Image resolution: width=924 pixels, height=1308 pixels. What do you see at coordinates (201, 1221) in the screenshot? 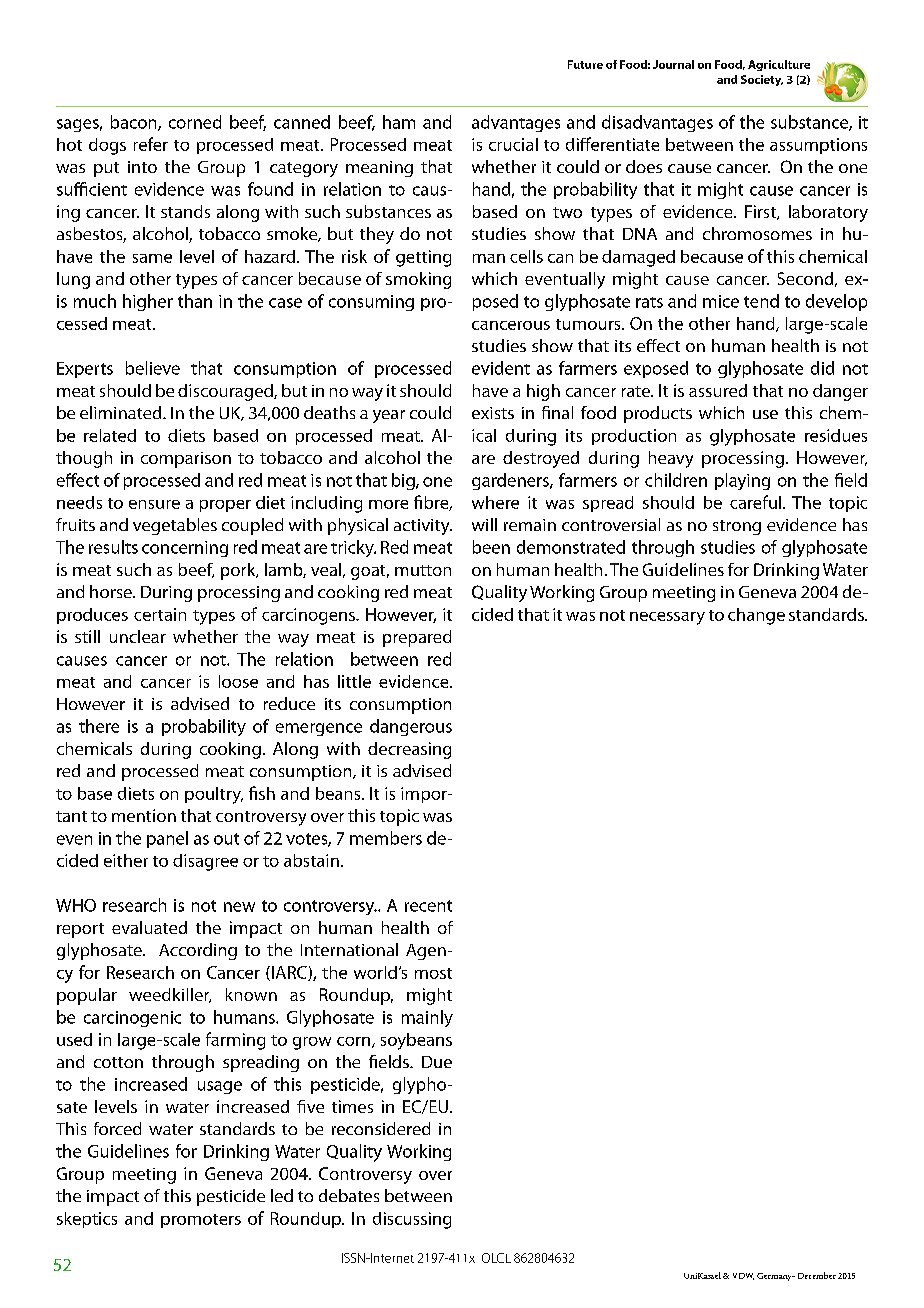
I see `promoters` at bounding box center [201, 1221].
